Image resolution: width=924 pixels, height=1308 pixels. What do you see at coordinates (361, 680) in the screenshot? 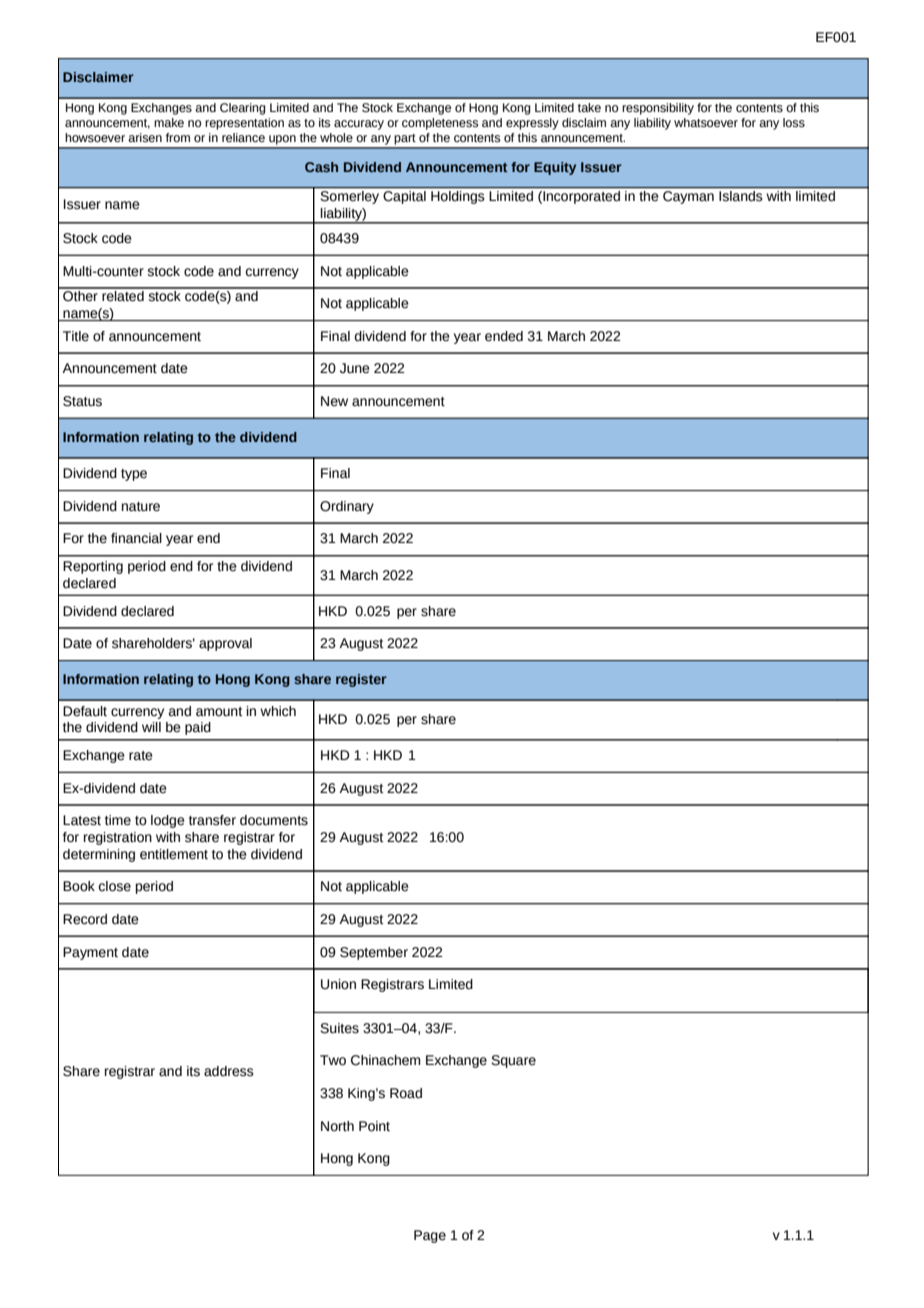
I see `register` at bounding box center [361, 680].
